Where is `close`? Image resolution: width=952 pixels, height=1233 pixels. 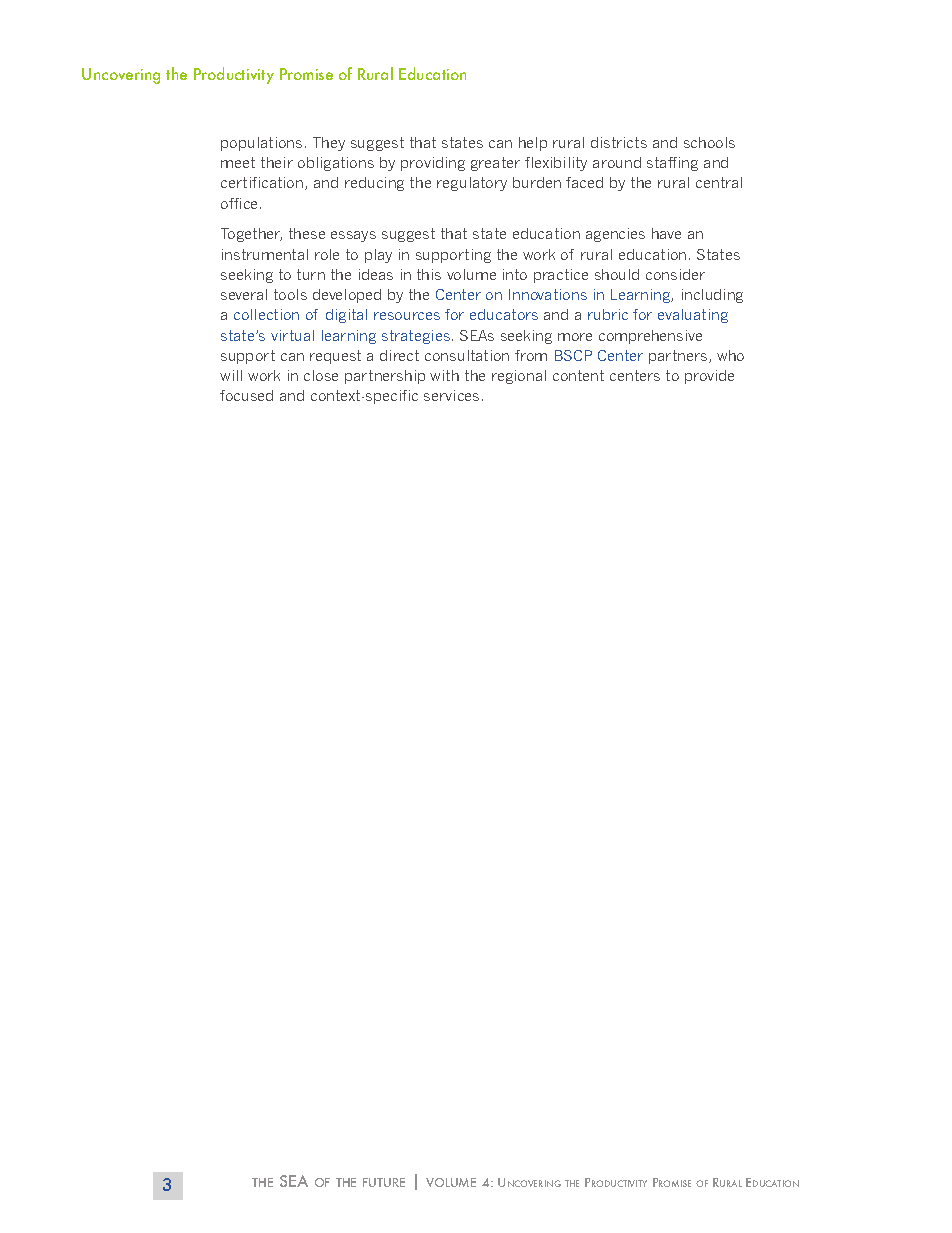 close is located at coordinates (321, 375).
